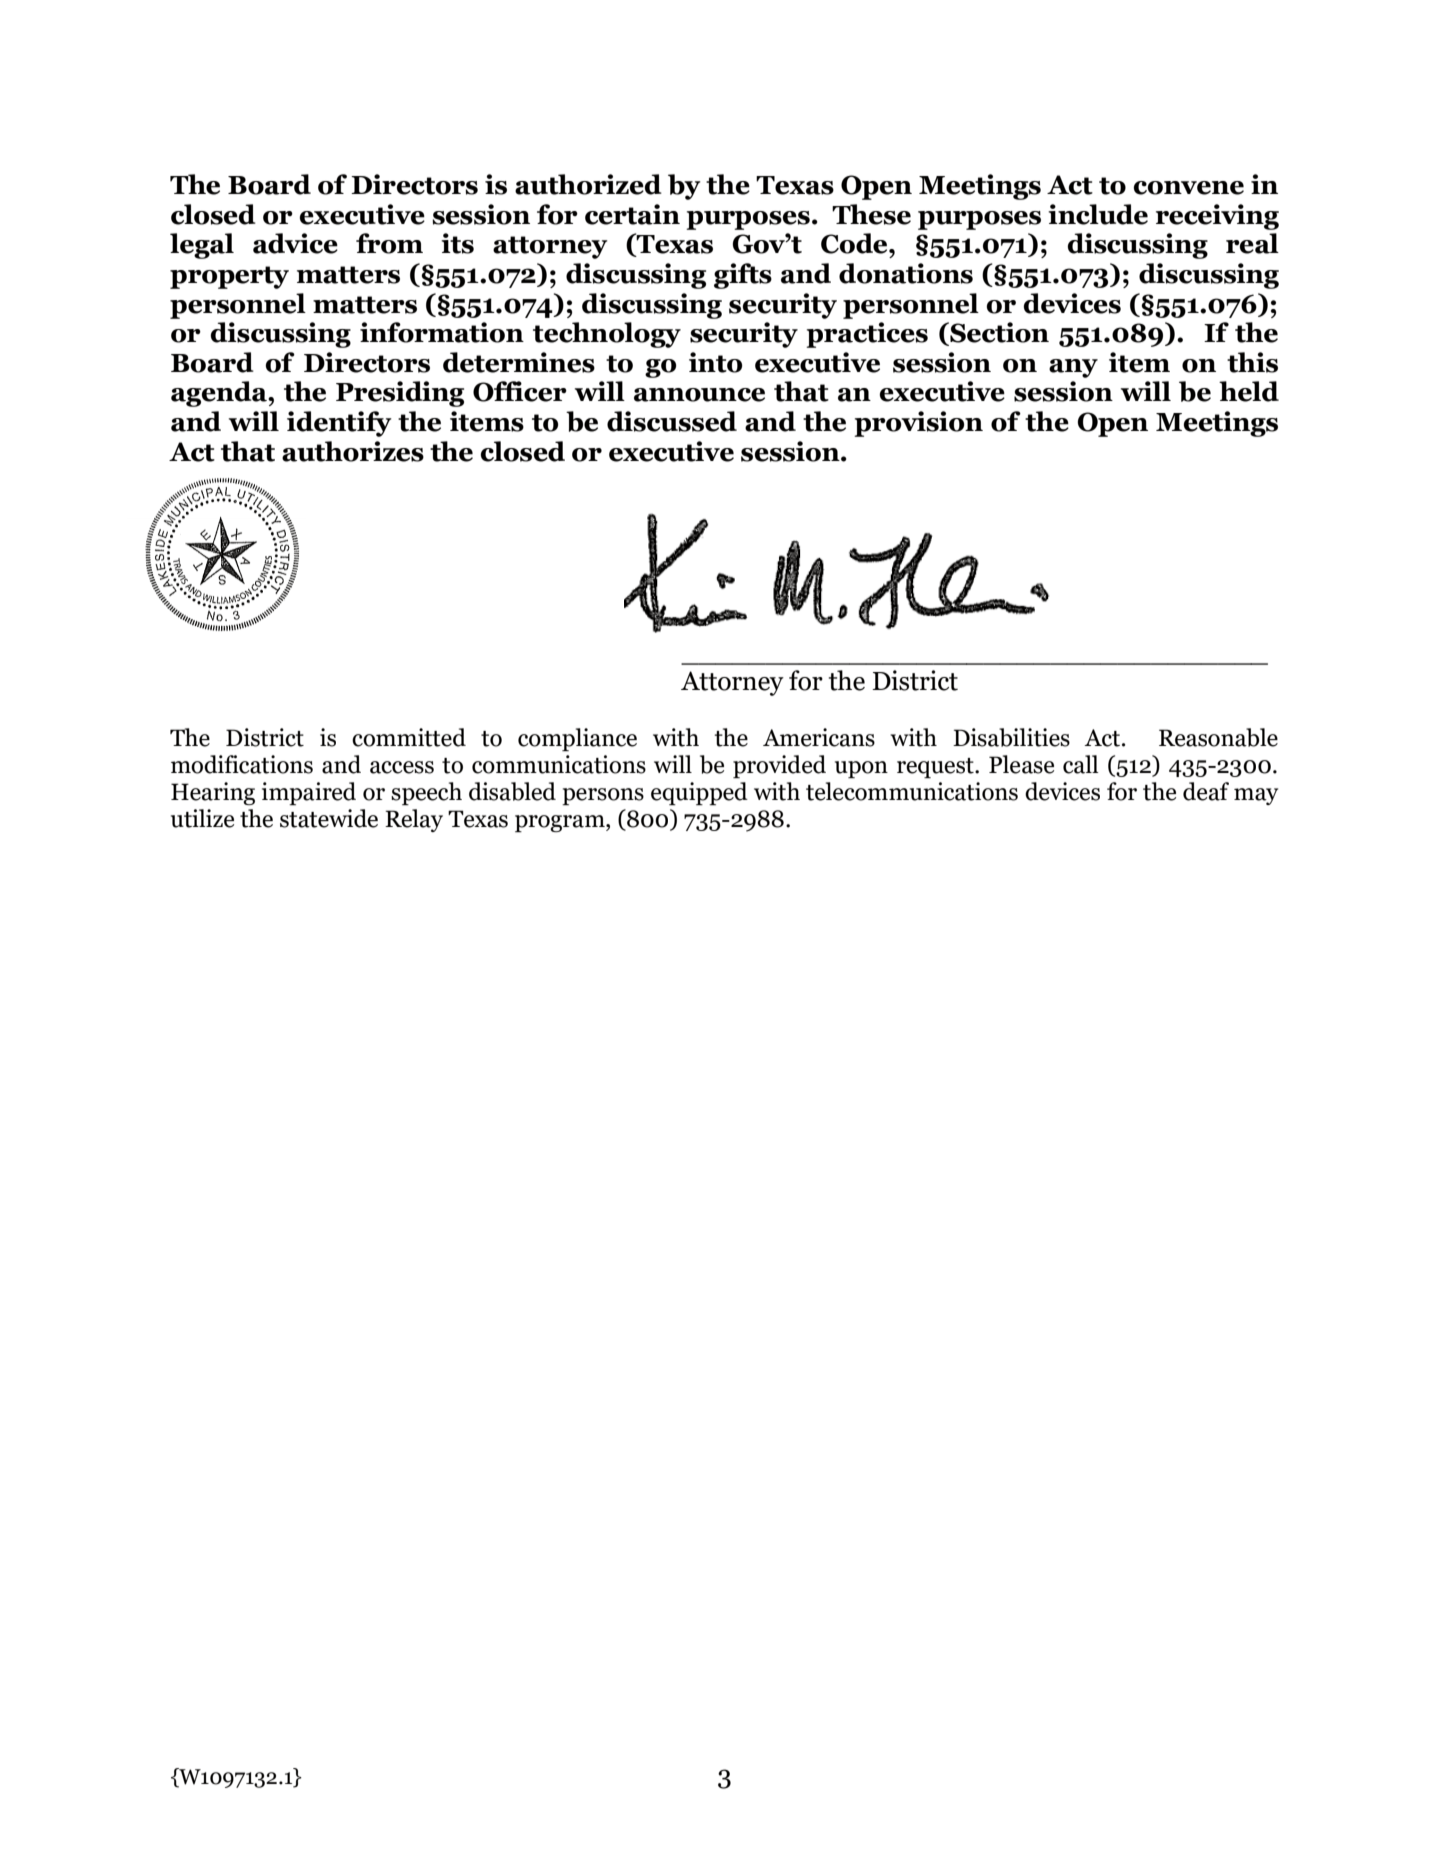 The image size is (1449, 1875). Describe the element at coordinates (409, 737) in the screenshot. I see `committed` at that location.
